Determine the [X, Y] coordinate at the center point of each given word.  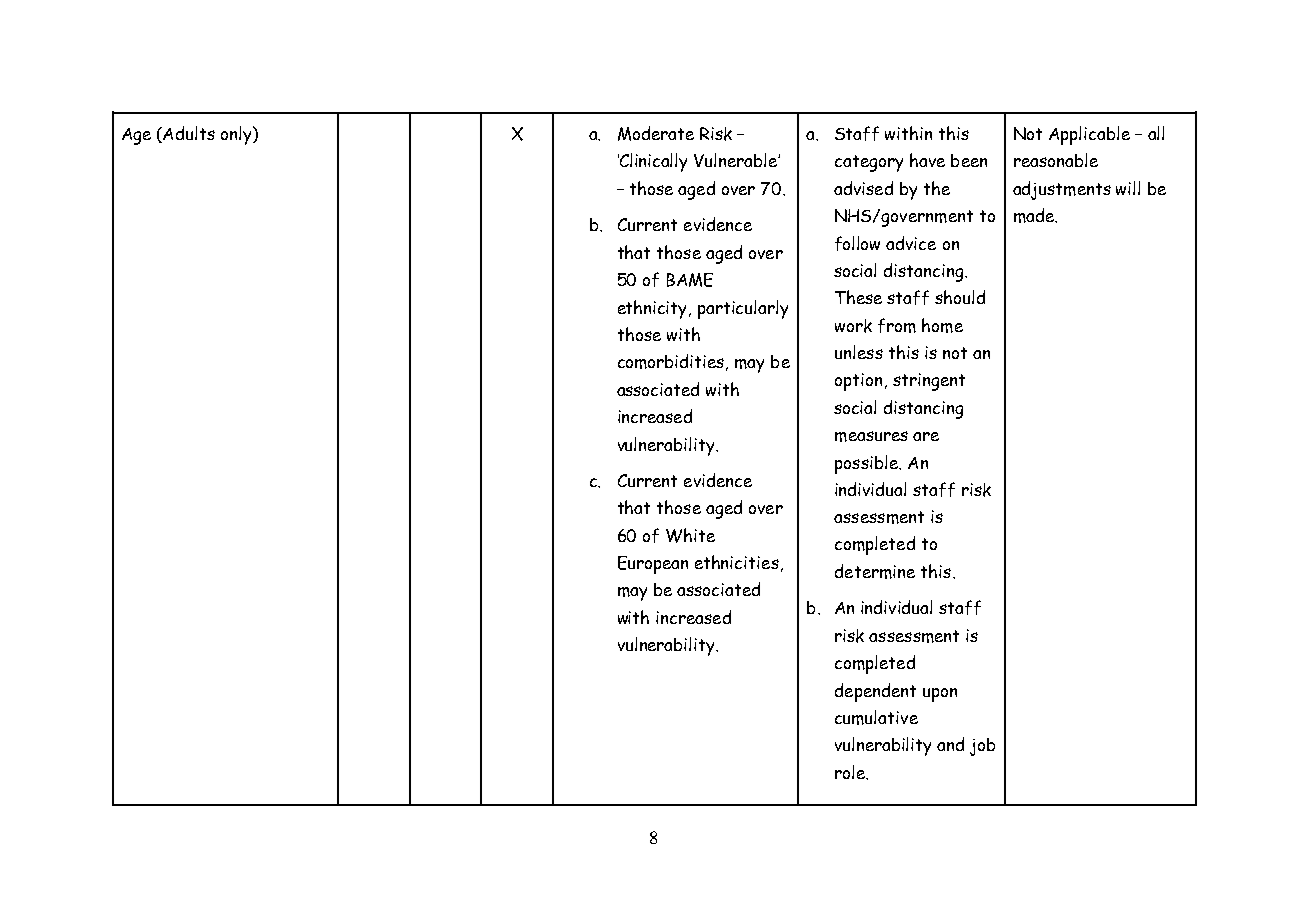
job [982, 747]
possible [867, 464]
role [851, 772]
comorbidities [671, 361]
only [237, 135]
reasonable [1056, 160]
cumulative [876, 717]
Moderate [656, 133]
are [926, 436]
